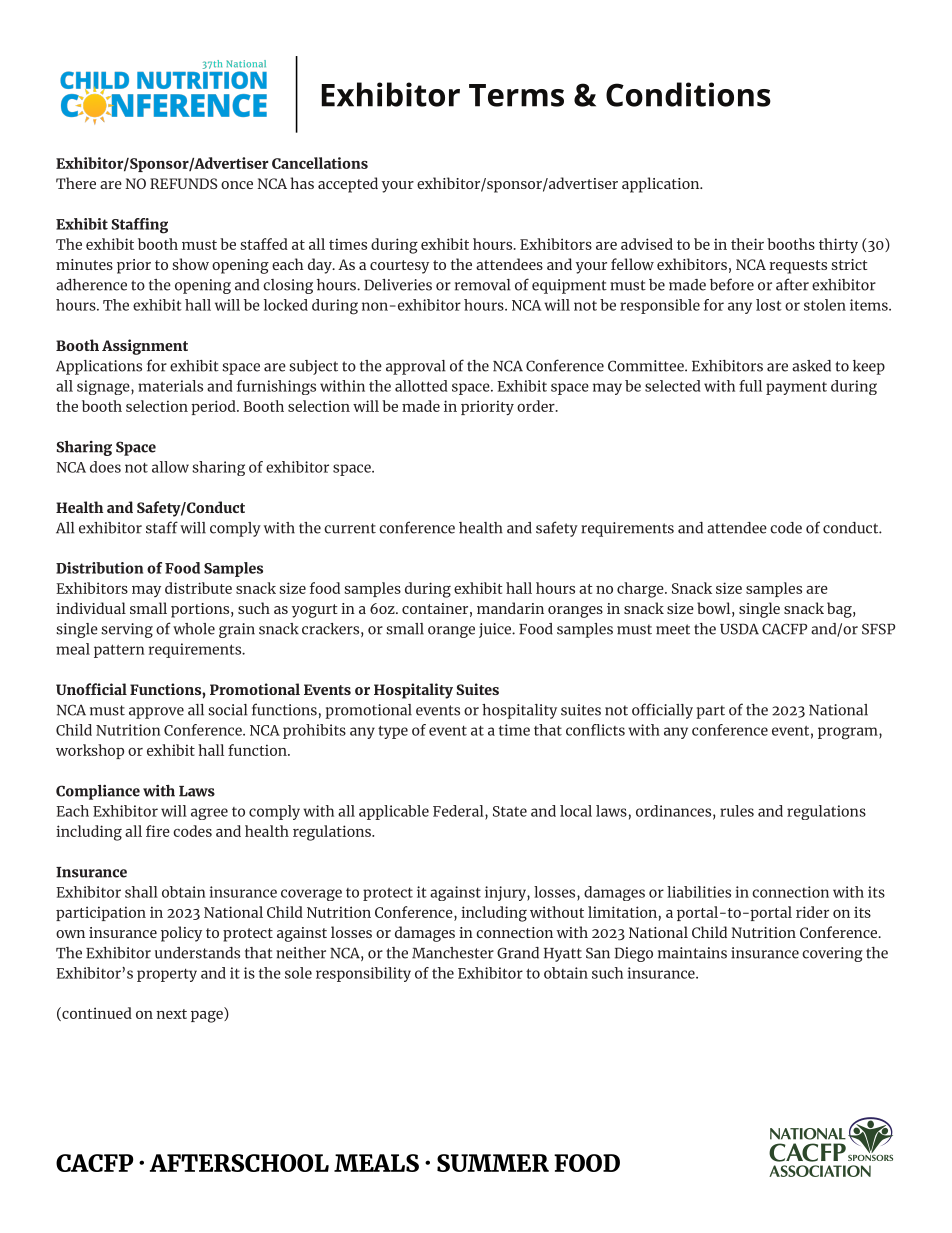 This page has width=952, height=1233. I want to click on Terms, so click(516, 95).
